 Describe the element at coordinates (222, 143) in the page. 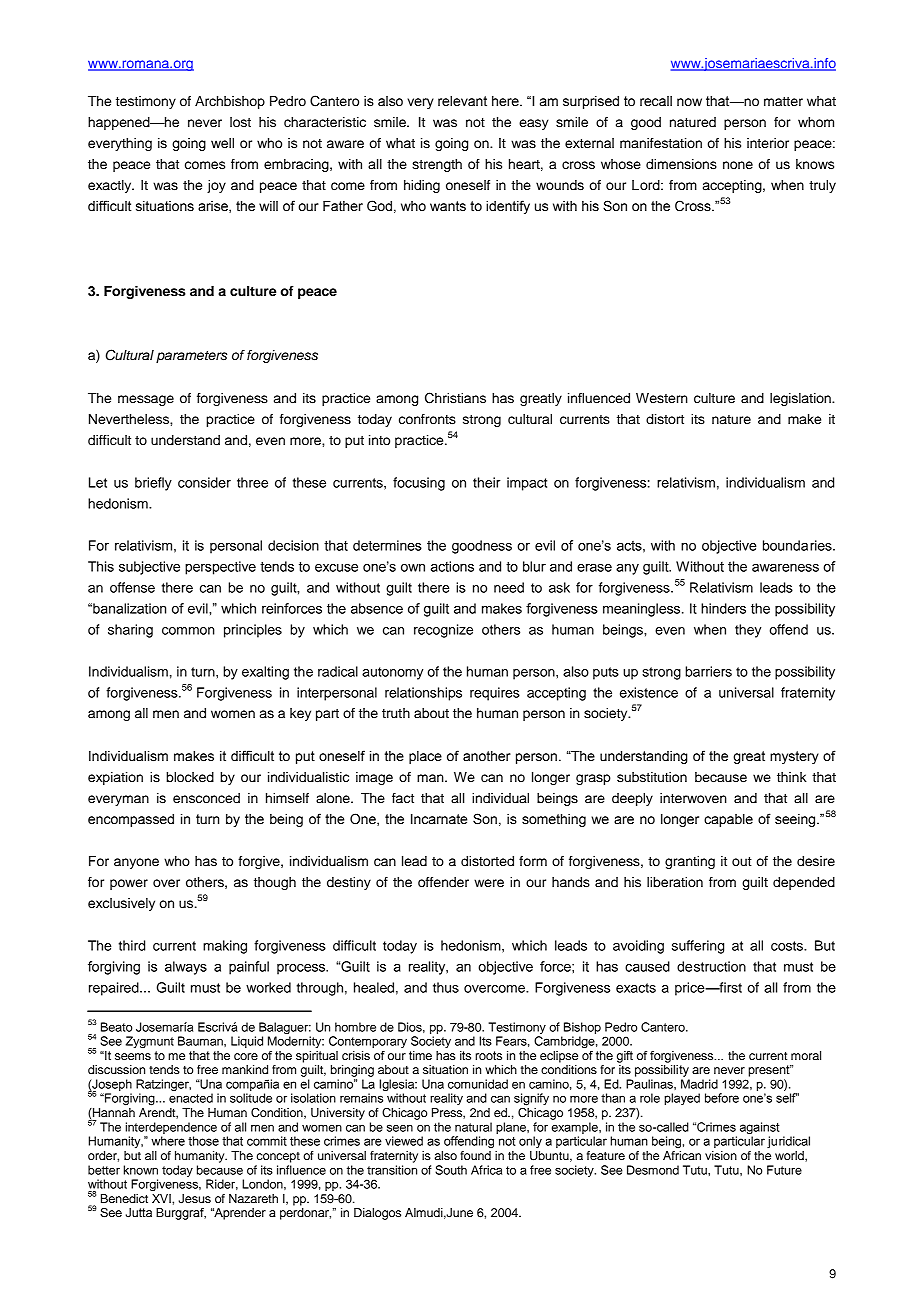

I see `well` at that location.
